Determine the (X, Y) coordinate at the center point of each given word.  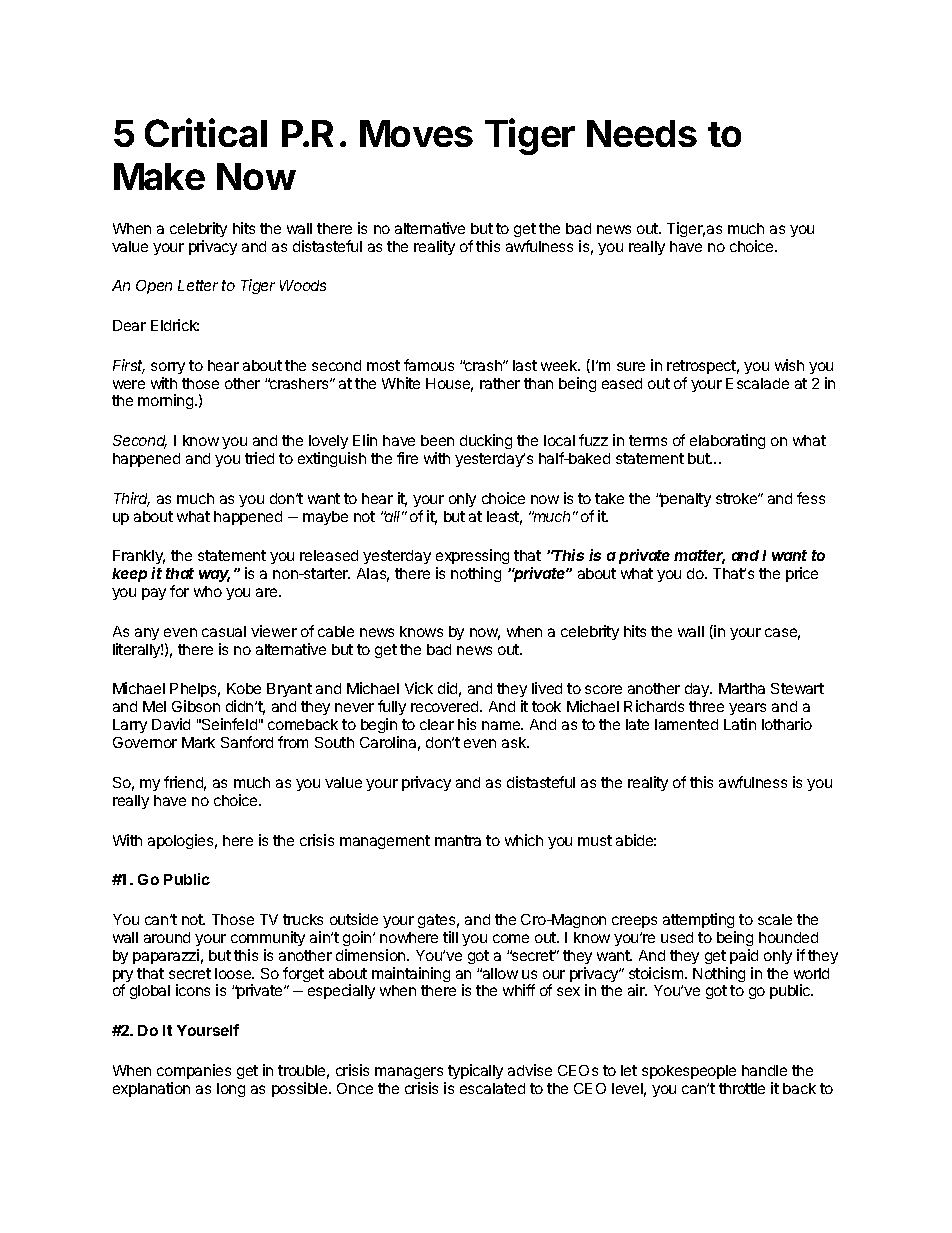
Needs (642, 133)
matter (699, 557)
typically (475, 1071)
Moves (416, 133)
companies (194, 1071)
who (208, 591)
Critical (206, 132)
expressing (472, 558)
